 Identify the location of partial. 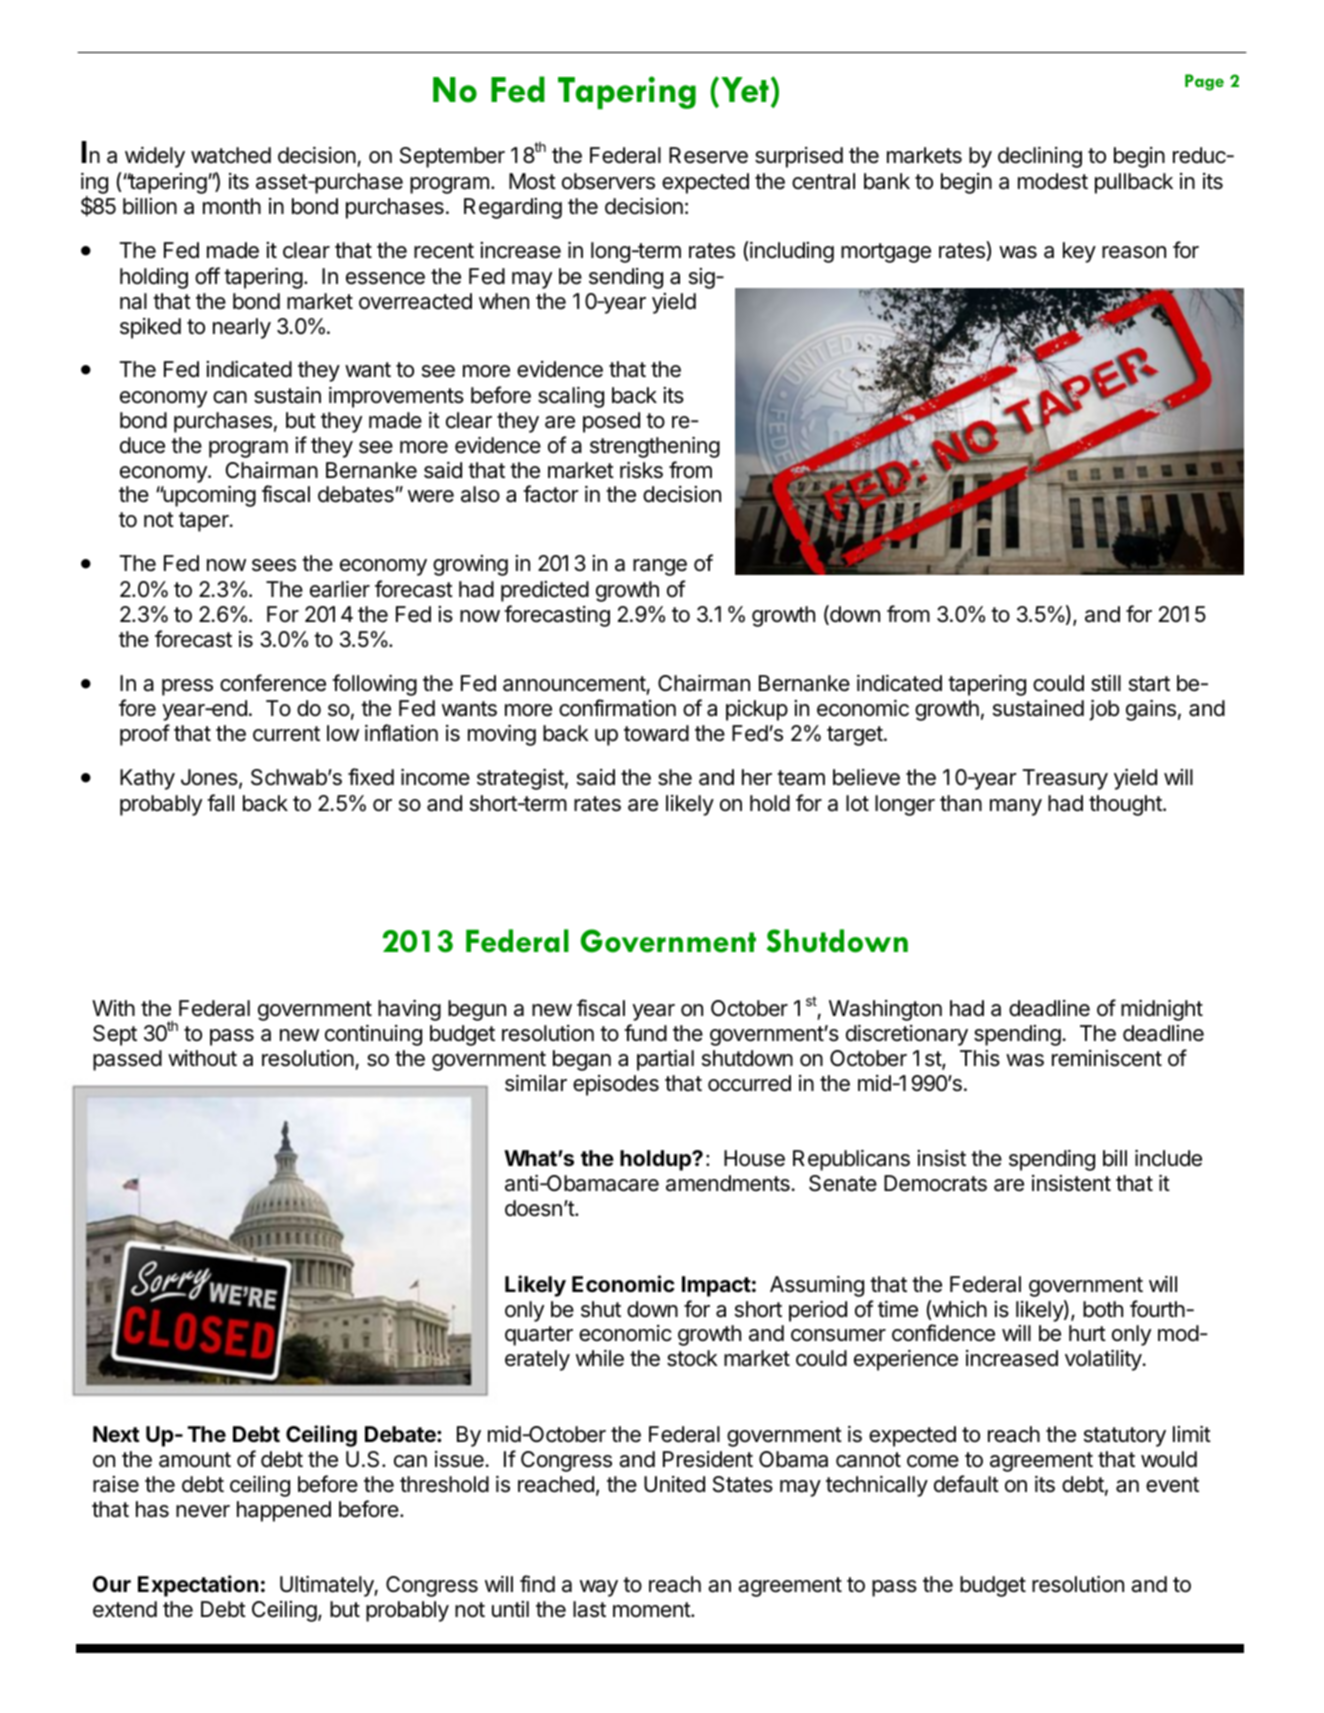
(665, 1060).
